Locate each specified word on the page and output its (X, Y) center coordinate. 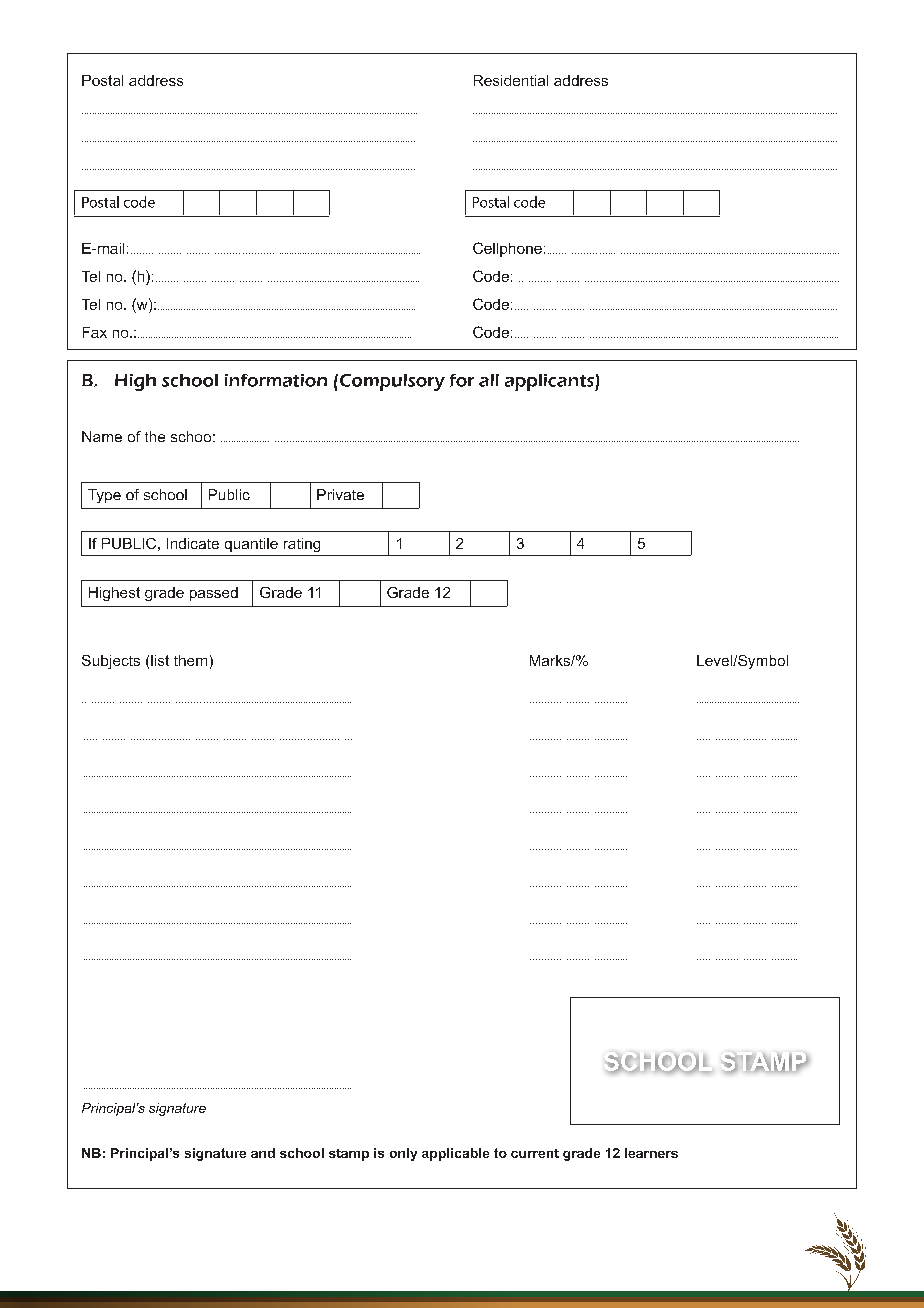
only (403, 1154)
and (263, 1153)
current (535, 1153)
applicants (550, 382)
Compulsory (392, 382)
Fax (95, 332)
